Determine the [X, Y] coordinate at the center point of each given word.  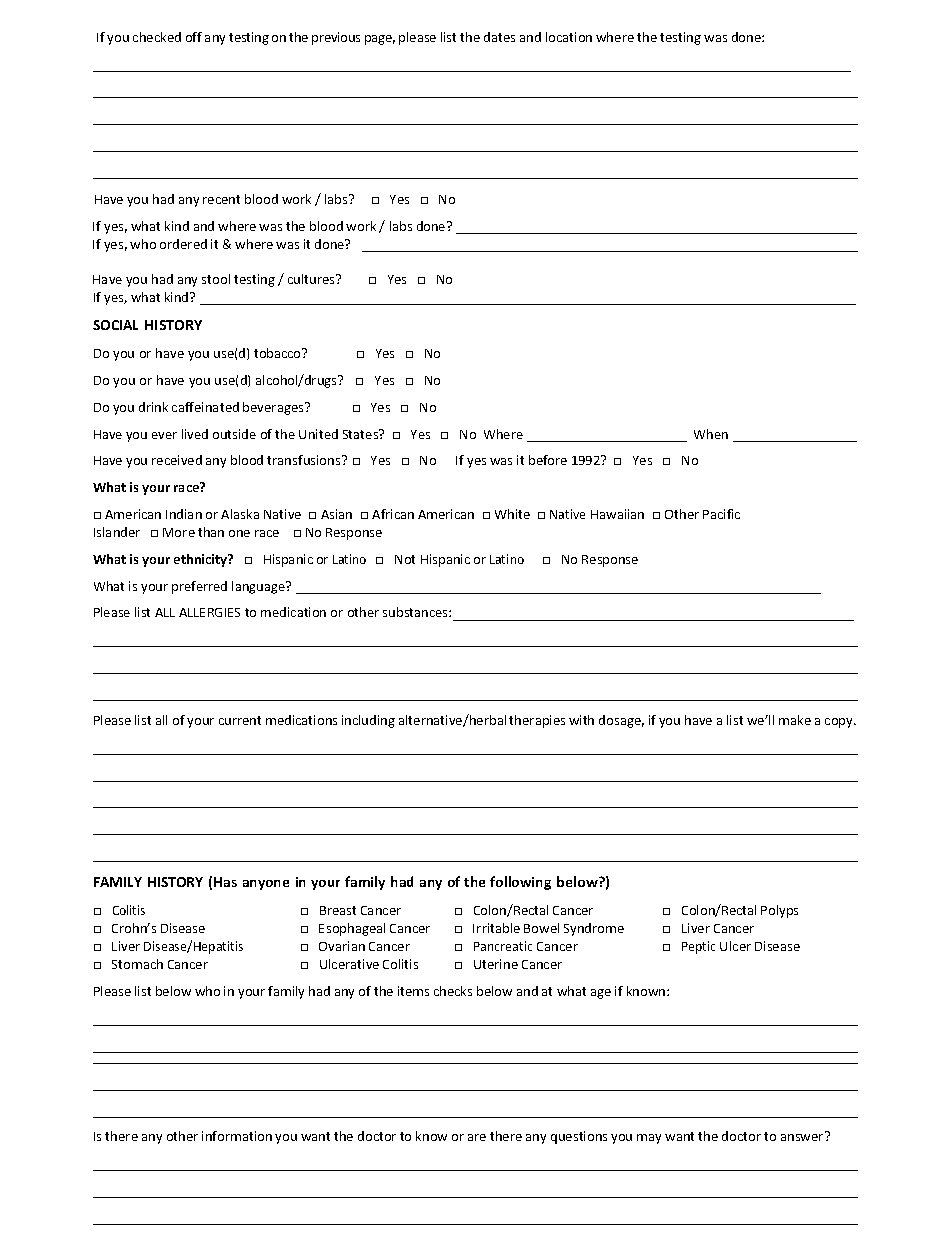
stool [216, 279]
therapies [537, 721]
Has [225, 882]
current [240, 720]
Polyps [779, 911]
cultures [313, 279]
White [512, 514]
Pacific [721, 514]
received [177, 460]
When [711, 434]
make [795, 720]
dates [499, 37]
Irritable [496, 928]
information [237, 1136]
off [194, 37]
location [569, 37]
